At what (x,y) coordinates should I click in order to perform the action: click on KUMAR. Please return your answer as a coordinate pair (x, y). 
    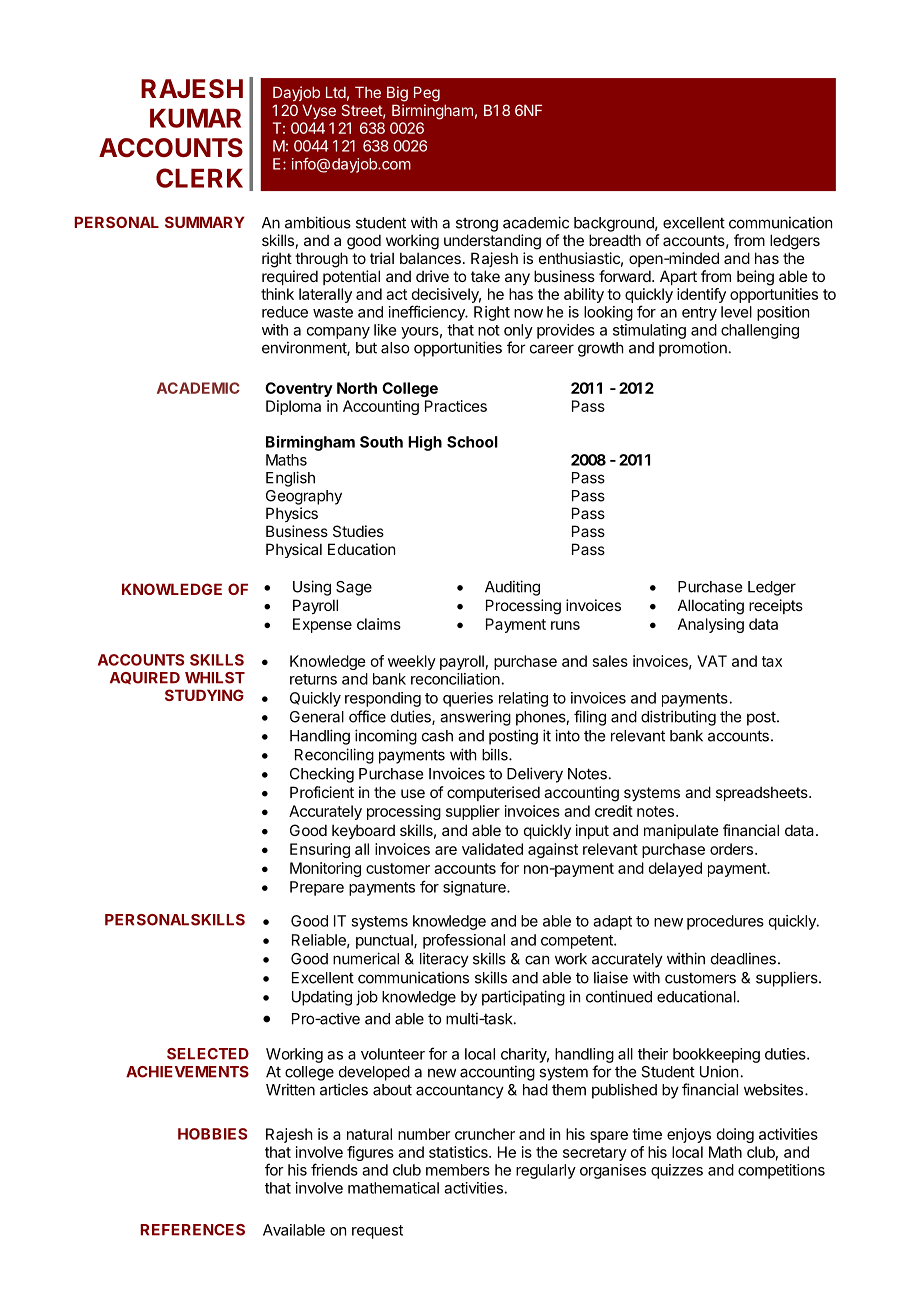
    Looking at the image, I should click on (195, 118).
